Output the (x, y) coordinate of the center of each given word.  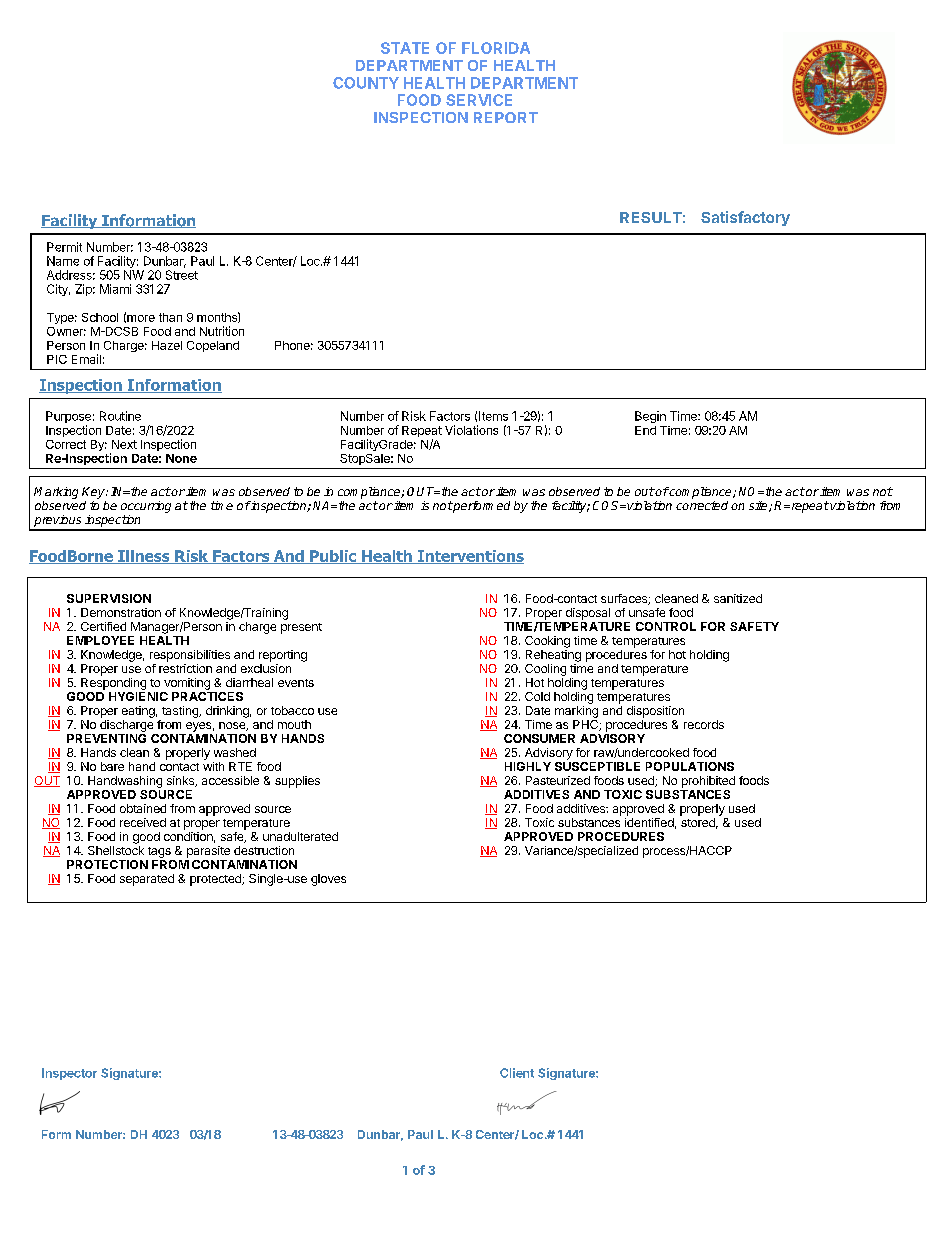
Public (333, 557)
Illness (144, 557)
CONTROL (666, 626)
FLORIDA (496, 48)
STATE (405, 48)
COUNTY (366, 83)
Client (517, 1073)
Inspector (69, 1074)
